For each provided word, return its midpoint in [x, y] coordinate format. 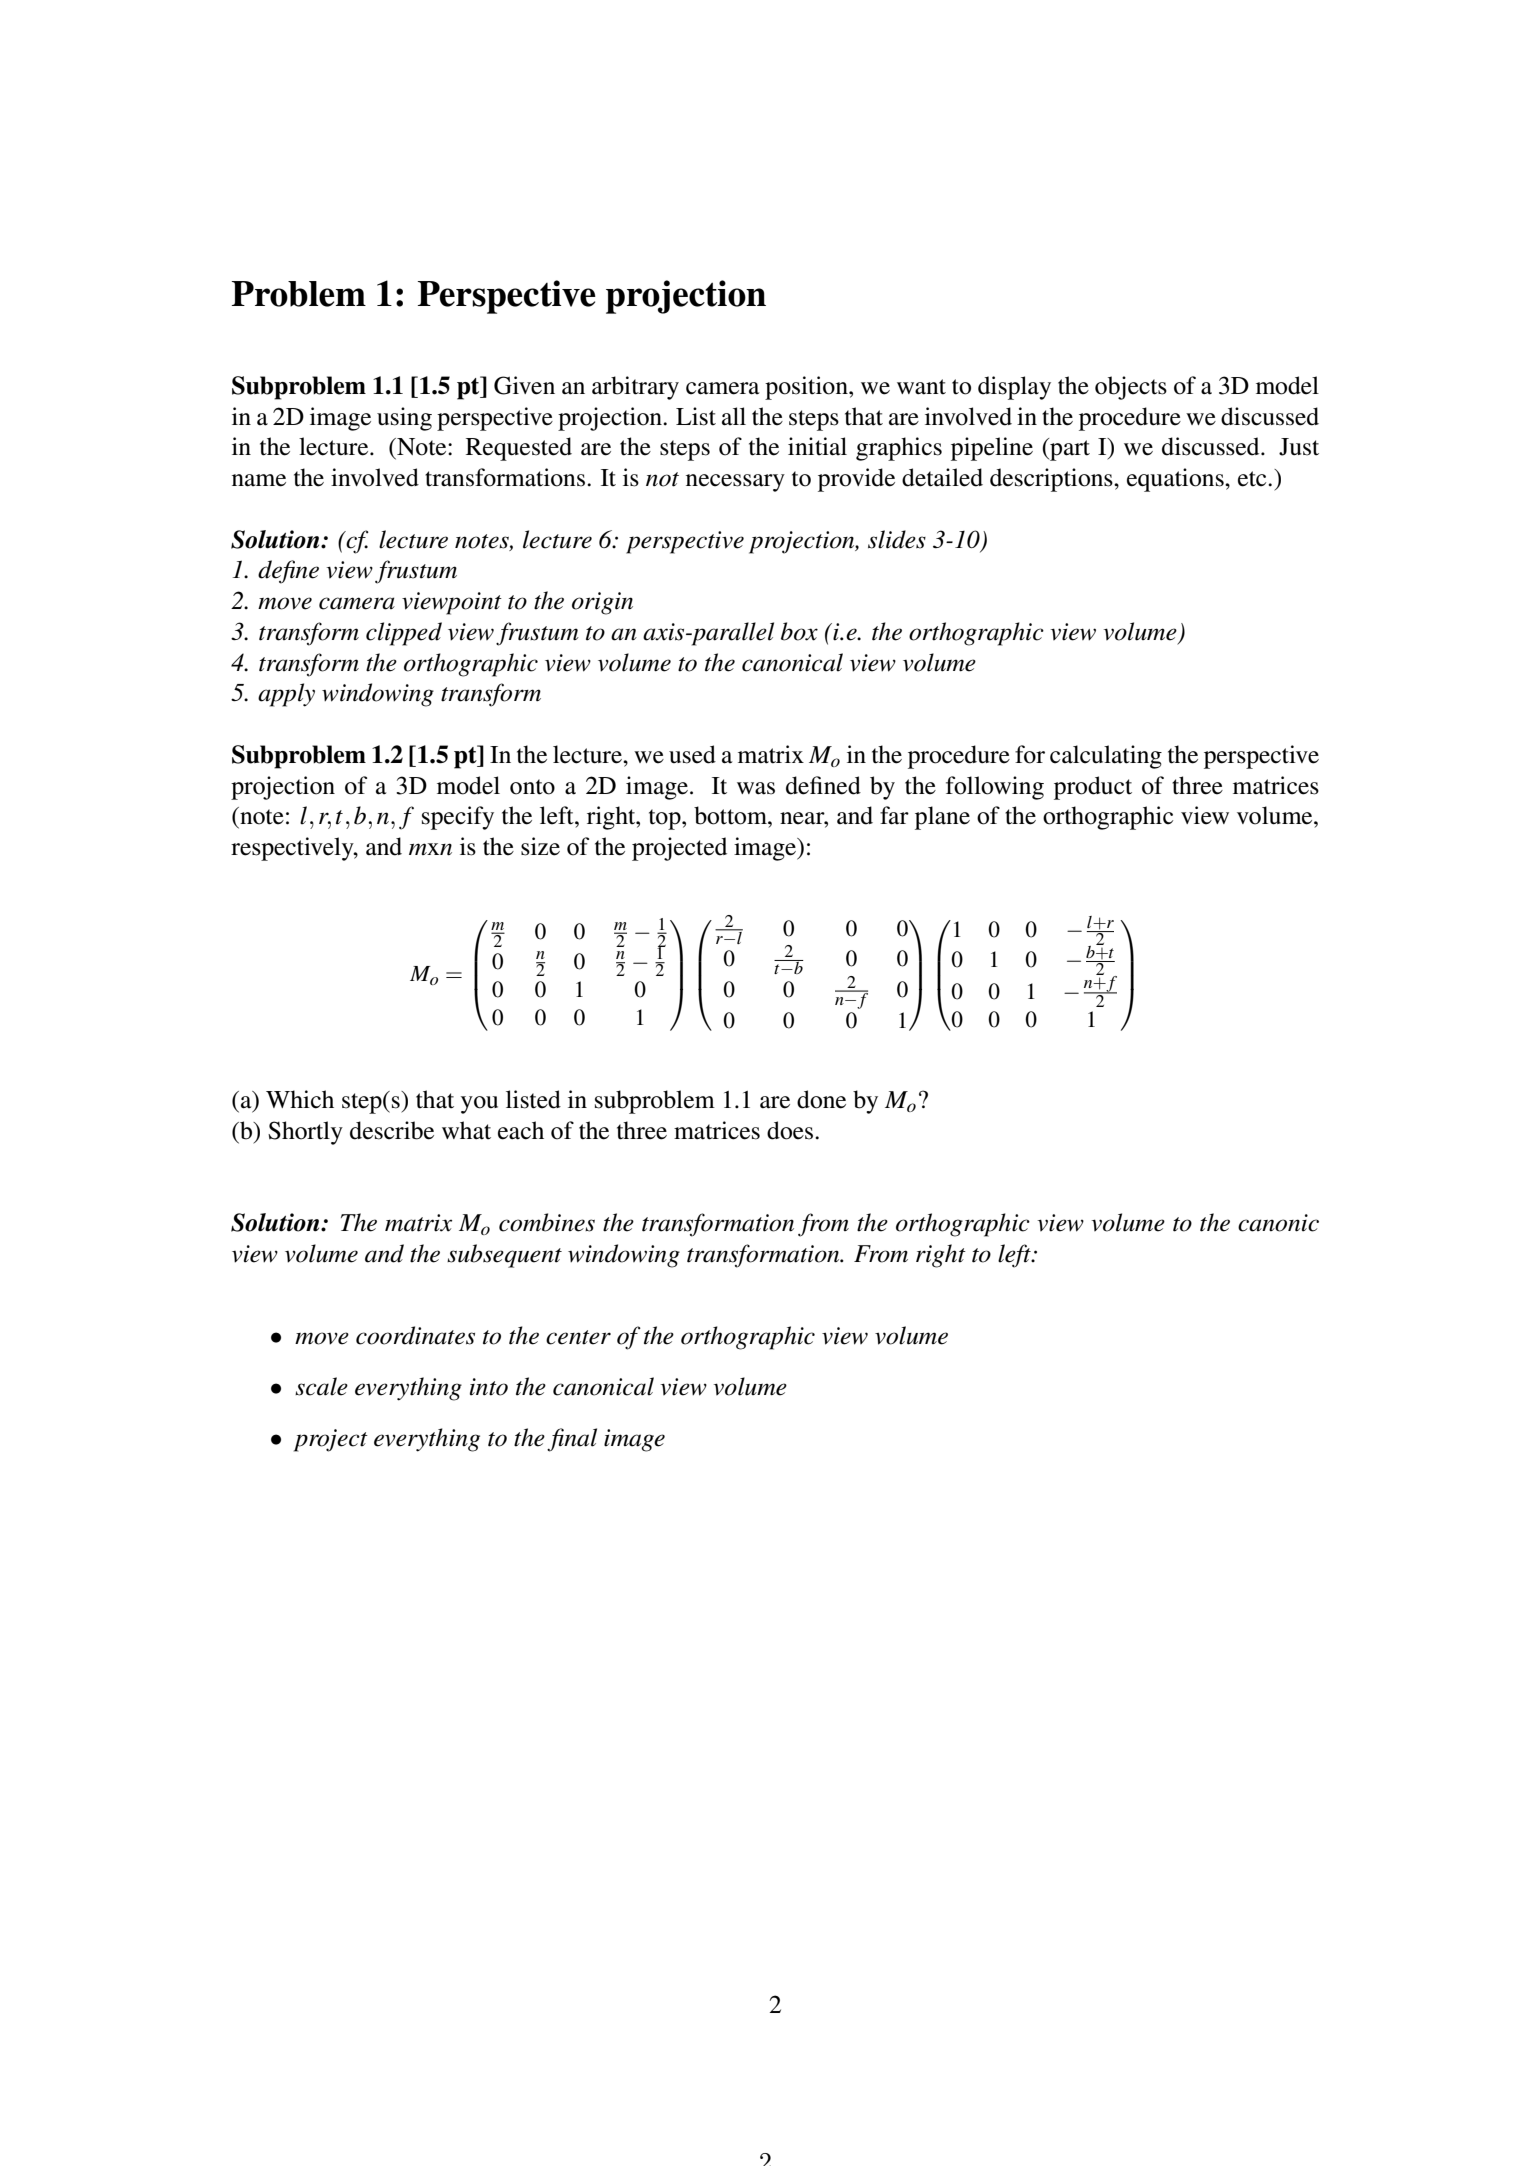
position [807, 388]
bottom [731, 815]
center [578, 1337]
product [1093, 788]
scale [321, 1386]
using [404, 419]
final [572, 1440]
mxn [430, 849]
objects [1131, 388]
